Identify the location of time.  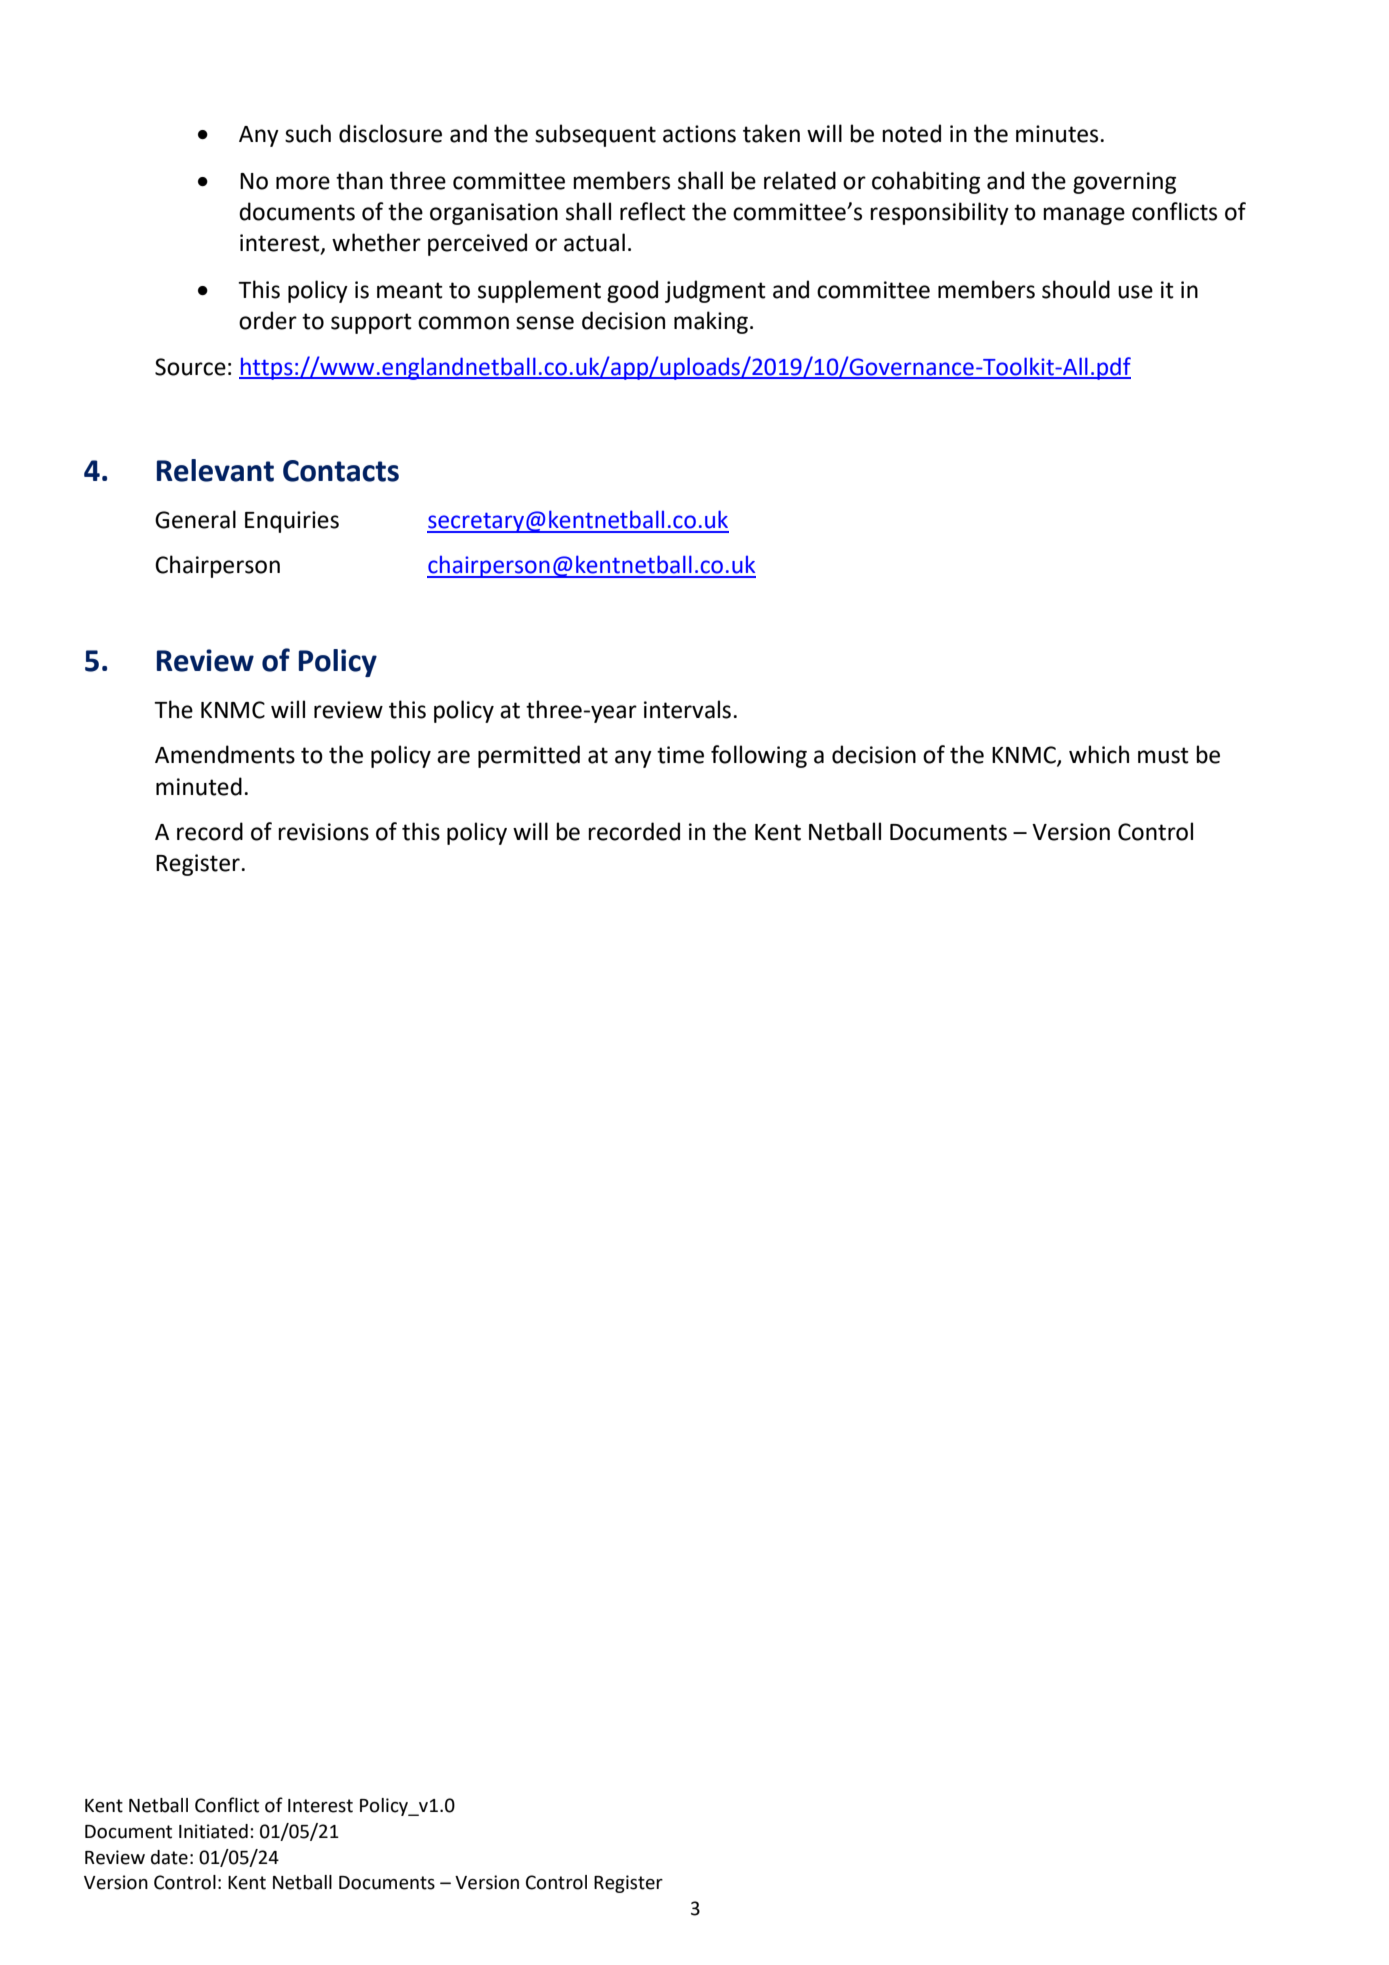
(680, 755).
